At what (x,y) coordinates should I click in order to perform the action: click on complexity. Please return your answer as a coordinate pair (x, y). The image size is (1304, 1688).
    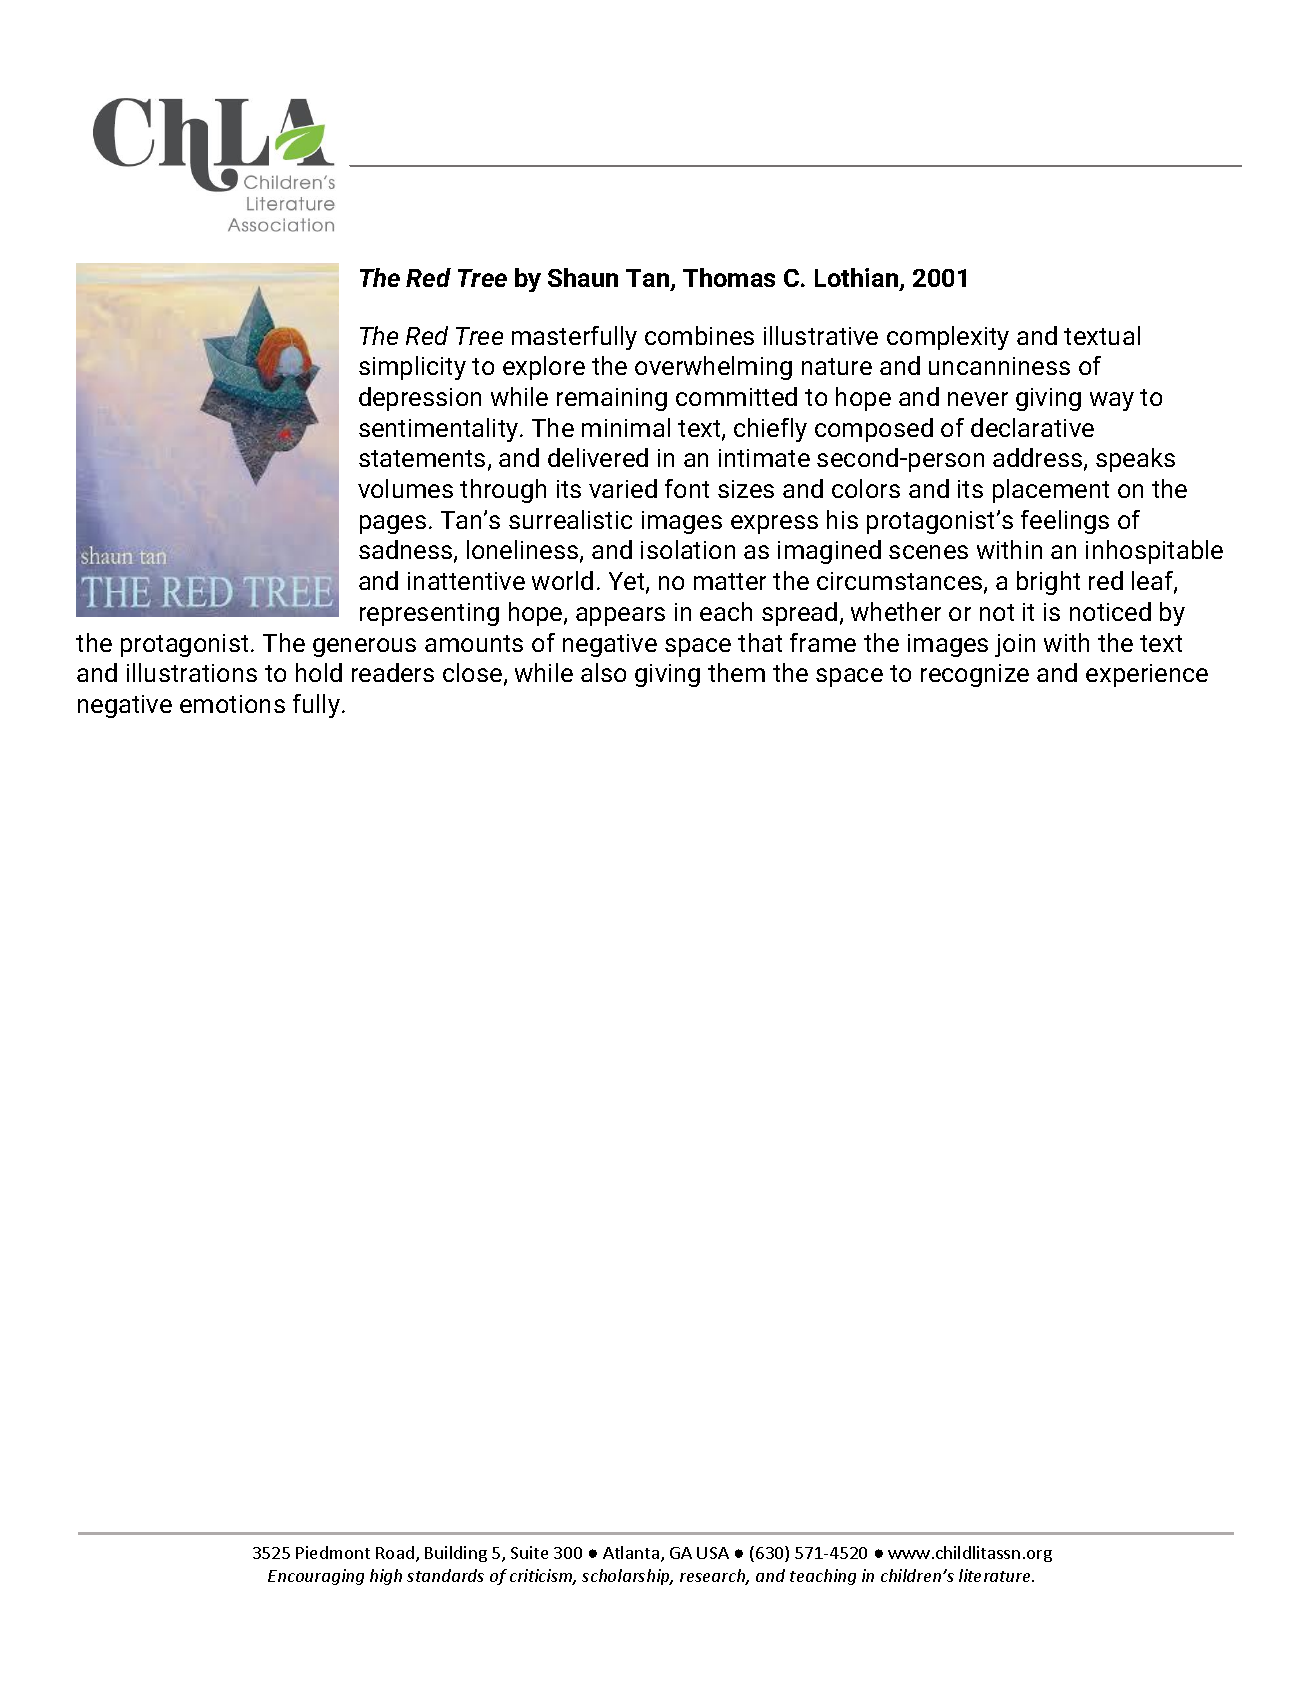
    Looking at the image, I should click on (948, 338).
